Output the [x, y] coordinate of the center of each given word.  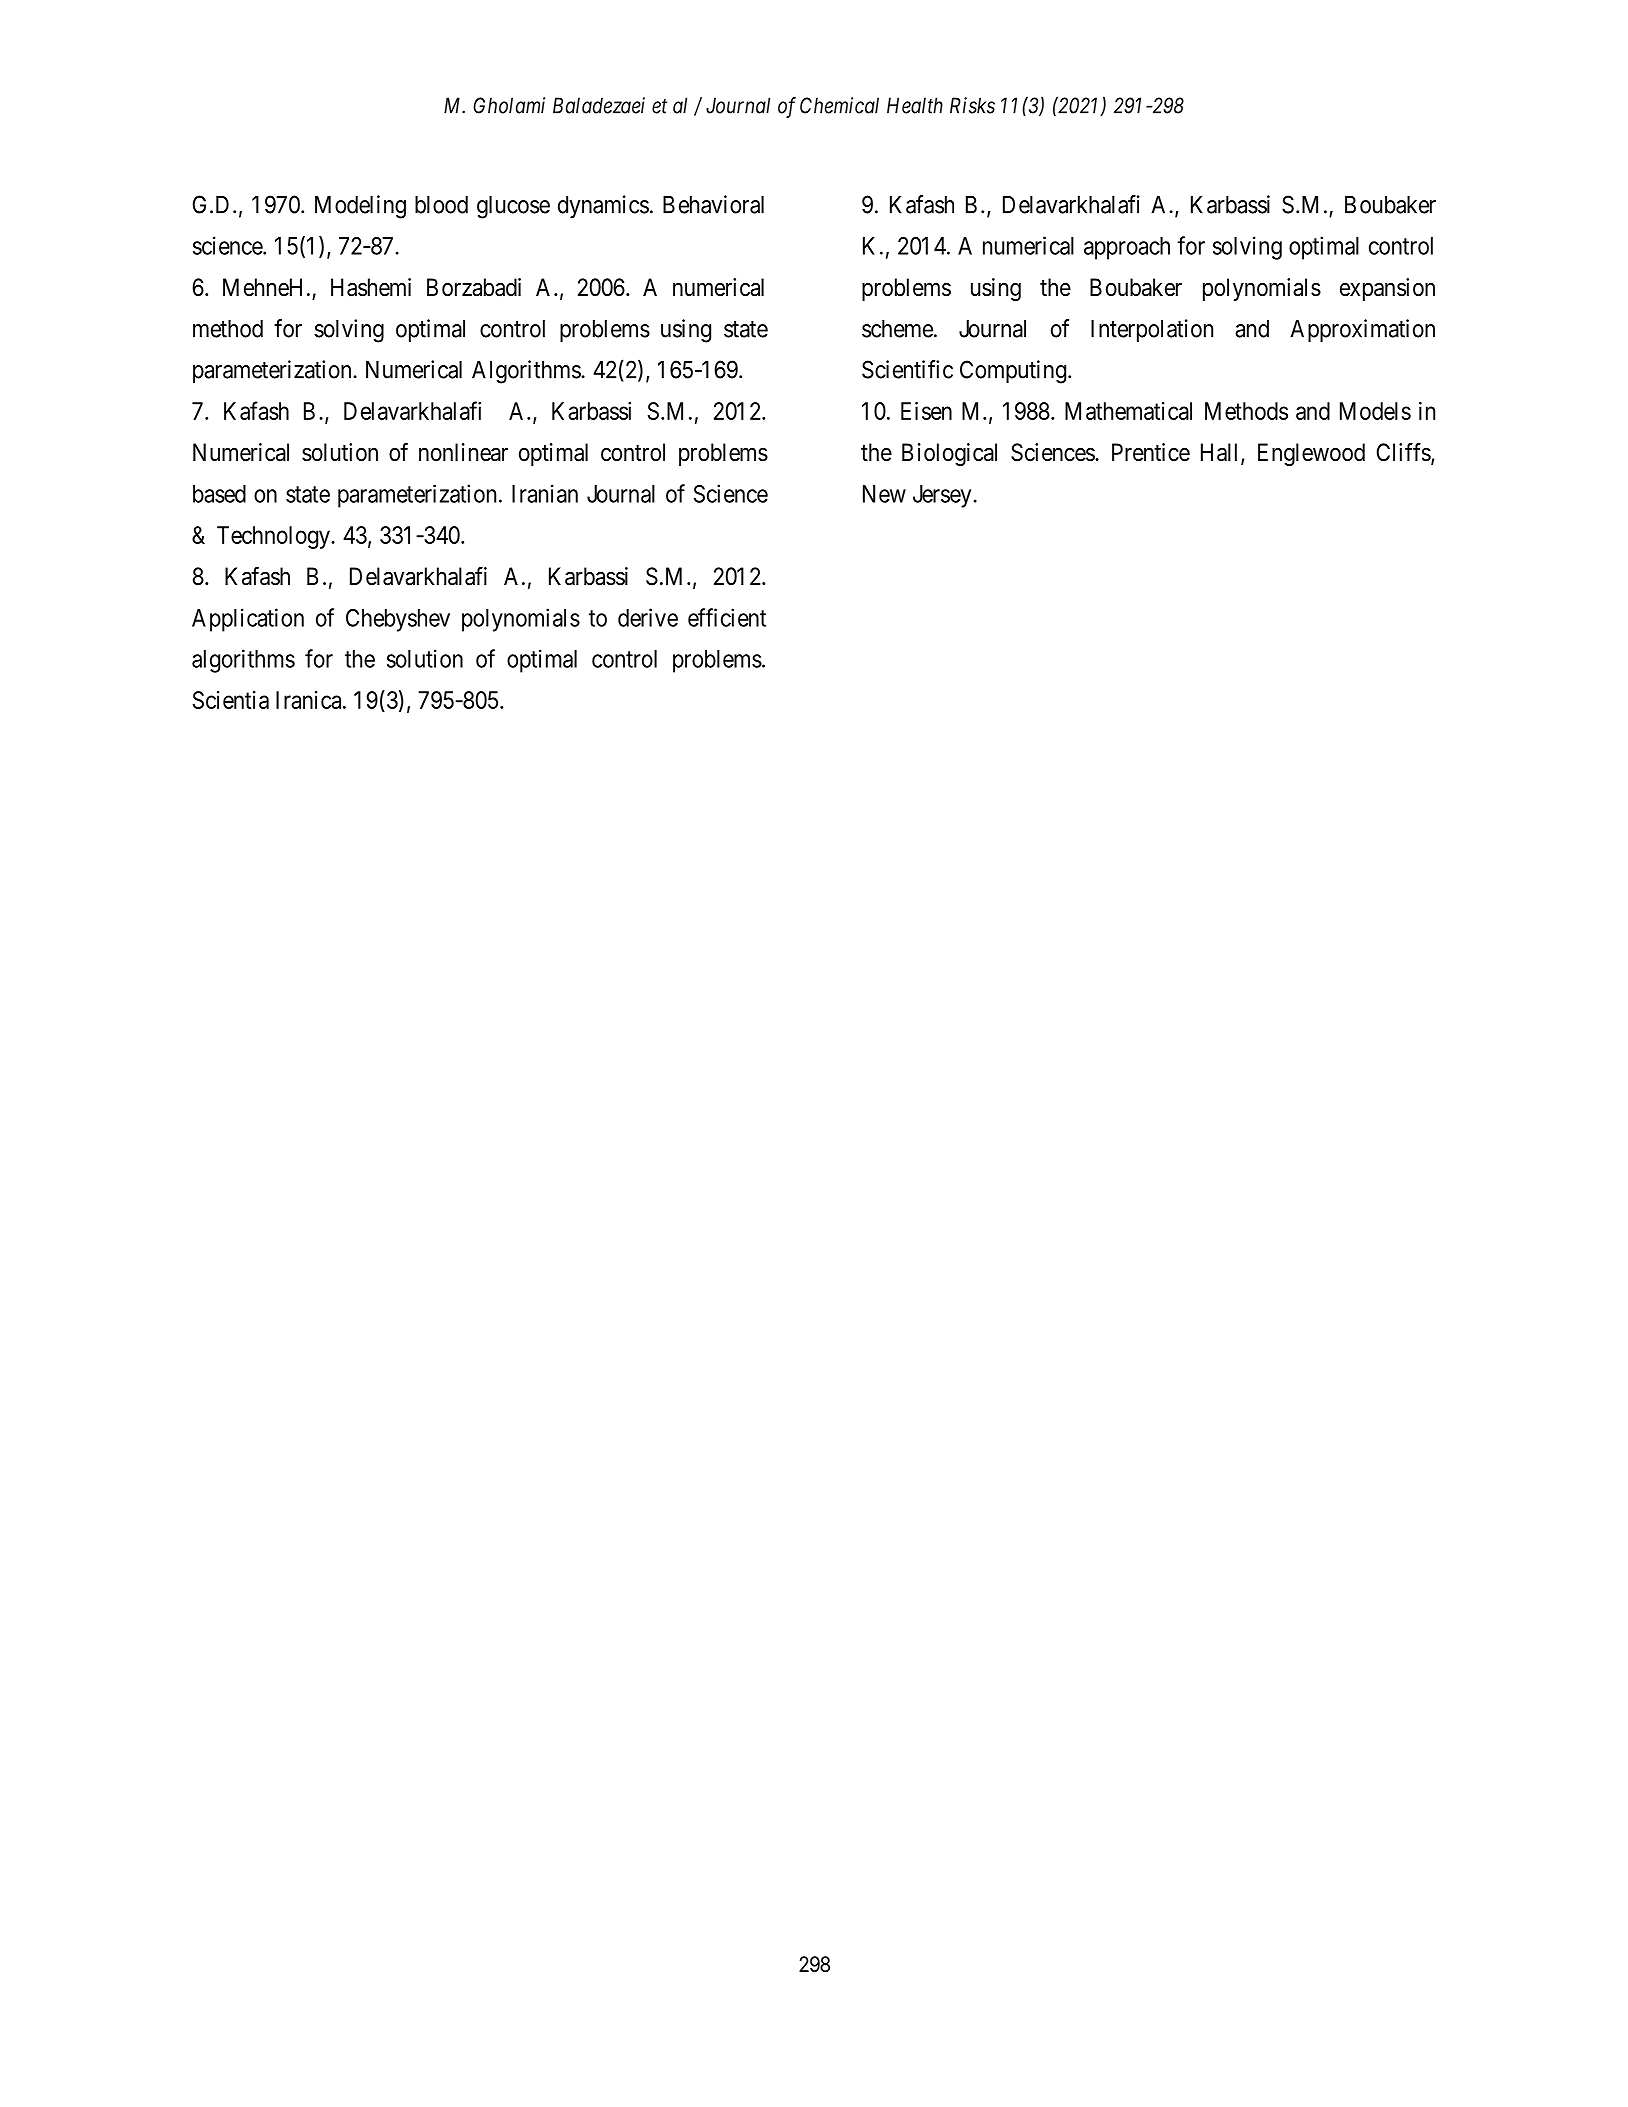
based [219, 494]
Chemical [839, 105]
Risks [972, 105]
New [884, 494]
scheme [897, 329]
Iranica [310, 700]
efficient [727, 617]
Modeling [360, 207]
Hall [1221, 453]
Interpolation [1152, 330]
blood [441, 205]
